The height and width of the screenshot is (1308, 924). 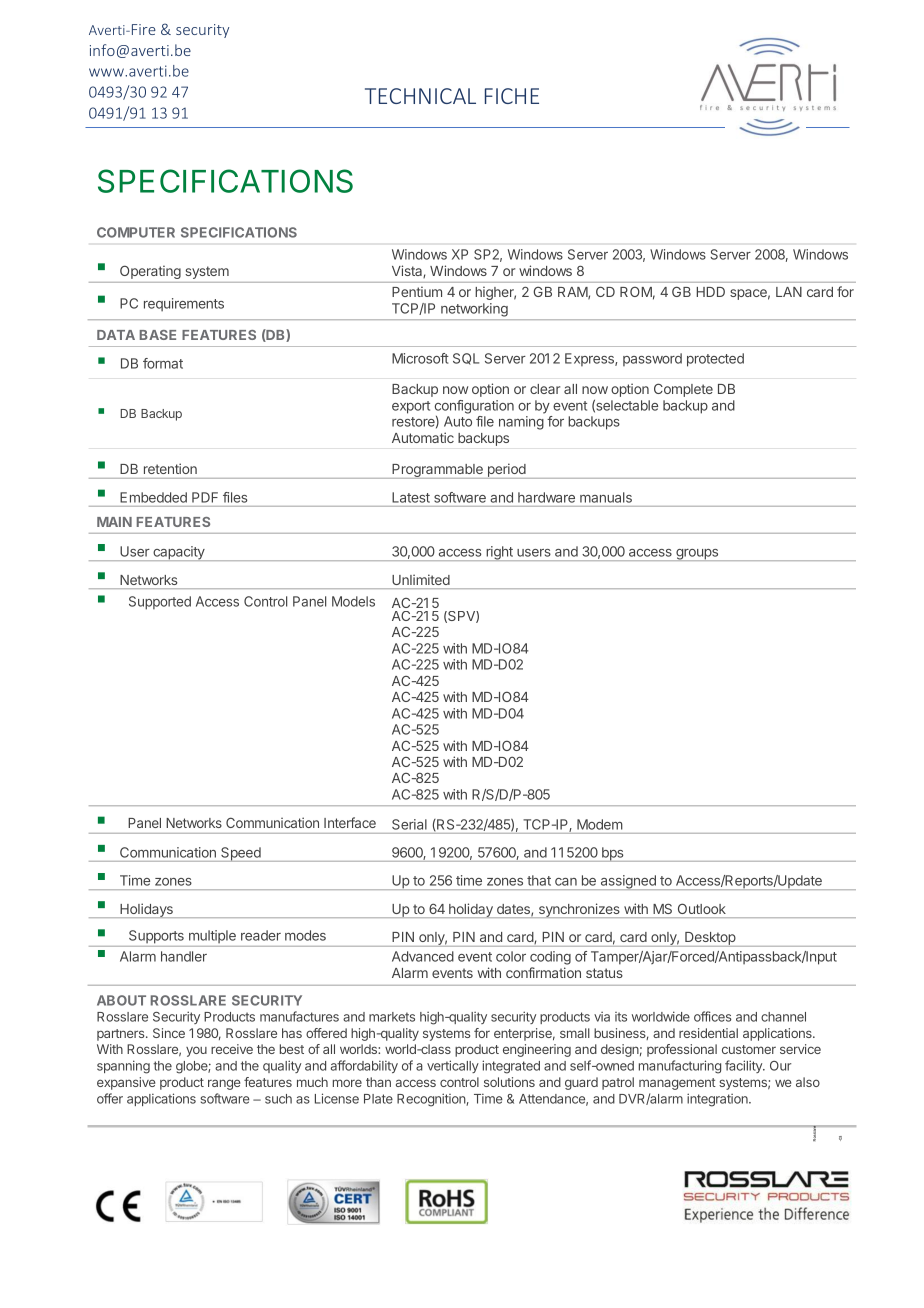 I want to click on Supported, so click(x=160, y=603).
